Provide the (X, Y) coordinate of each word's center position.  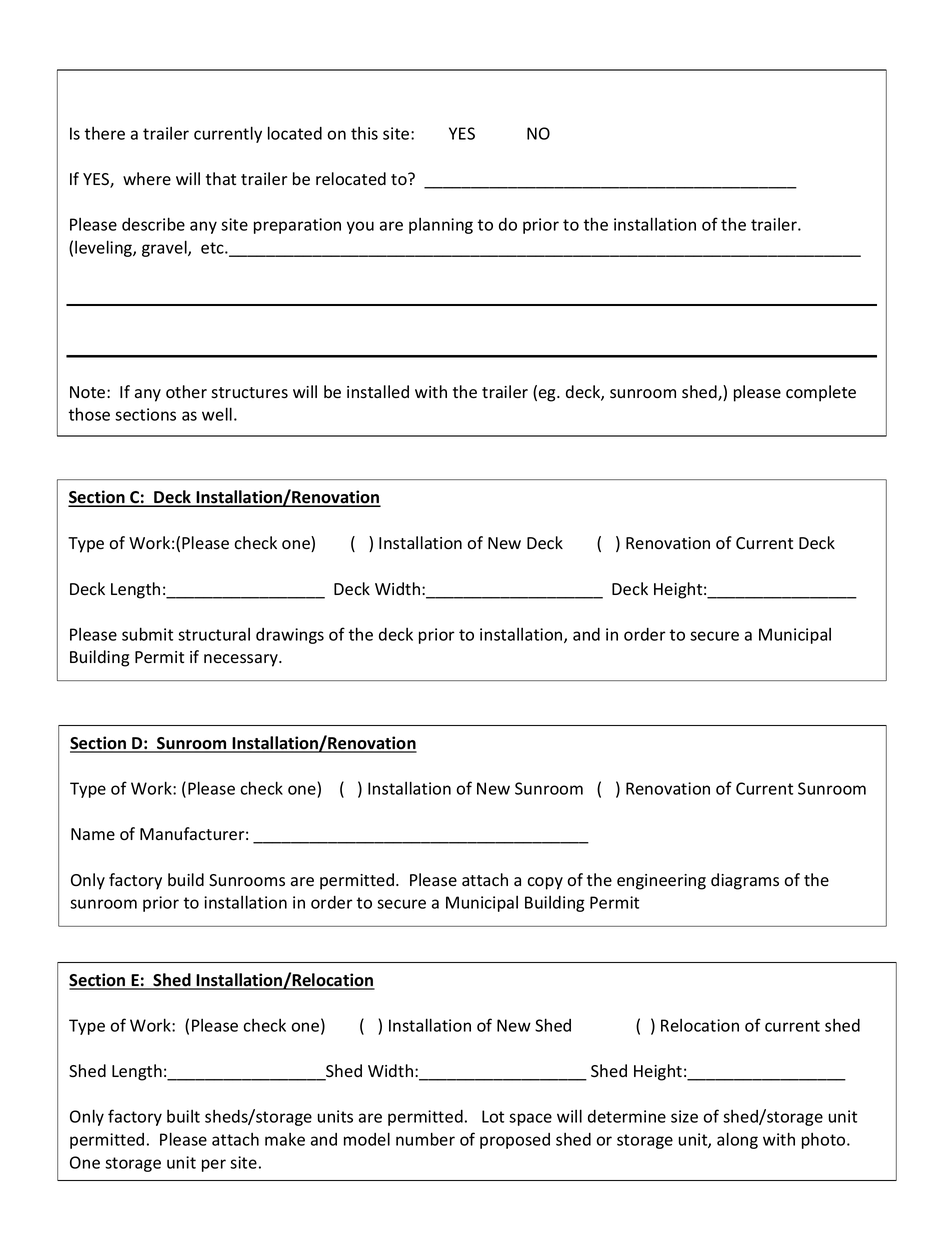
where (147, 178)
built (183, 1116)
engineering (661, 882)
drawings (290, 636)
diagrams (745, 881)
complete (821, 393)
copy (545, 883)
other (186, 392)
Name (93, 834)
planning (441, 226)
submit (147, 634)
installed (378, 392)
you (360, 227)
